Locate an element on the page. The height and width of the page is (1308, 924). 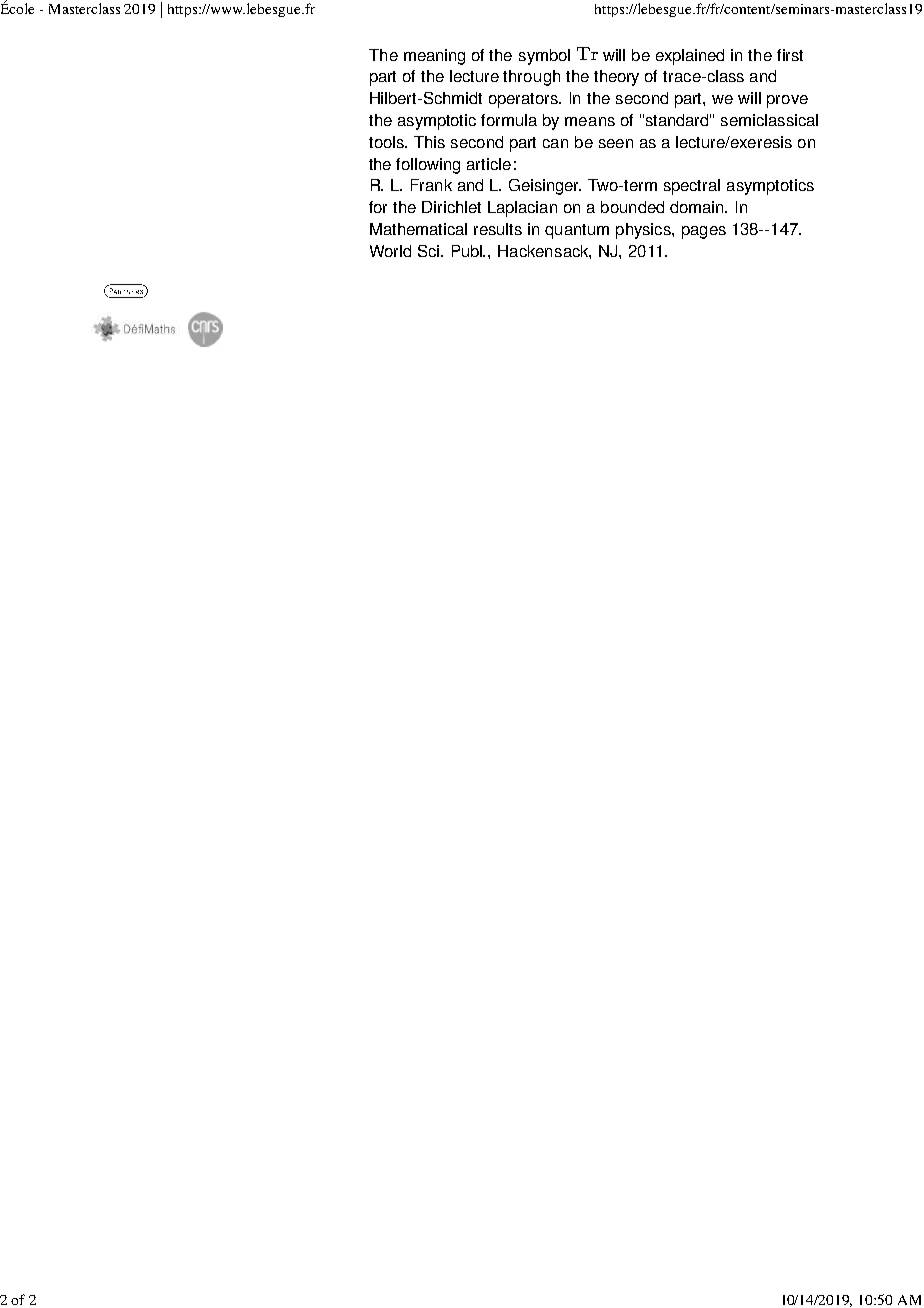
meaning is located at coordinates (434, 57).
